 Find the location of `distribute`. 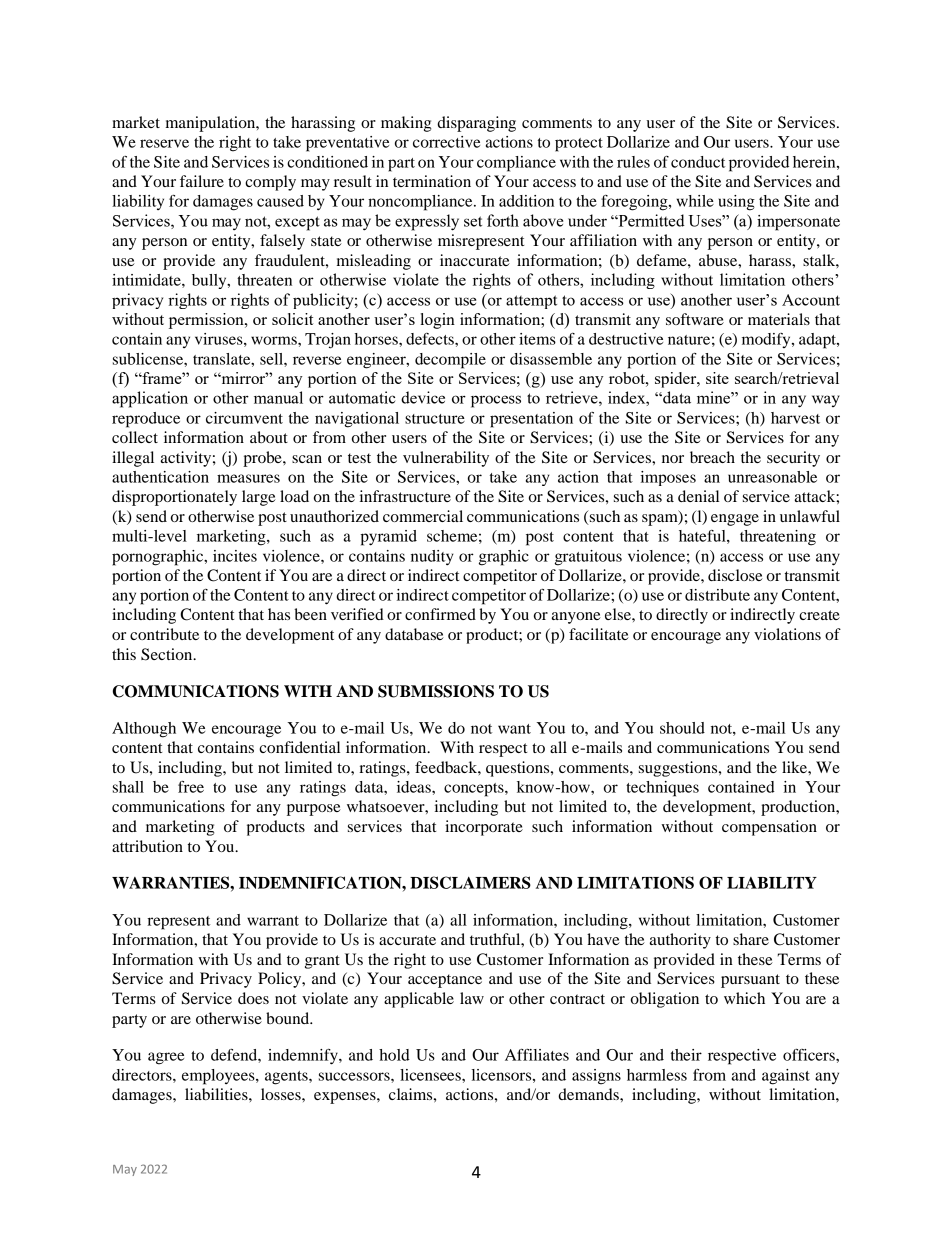

distribute is located at coordinates (717, 595).
